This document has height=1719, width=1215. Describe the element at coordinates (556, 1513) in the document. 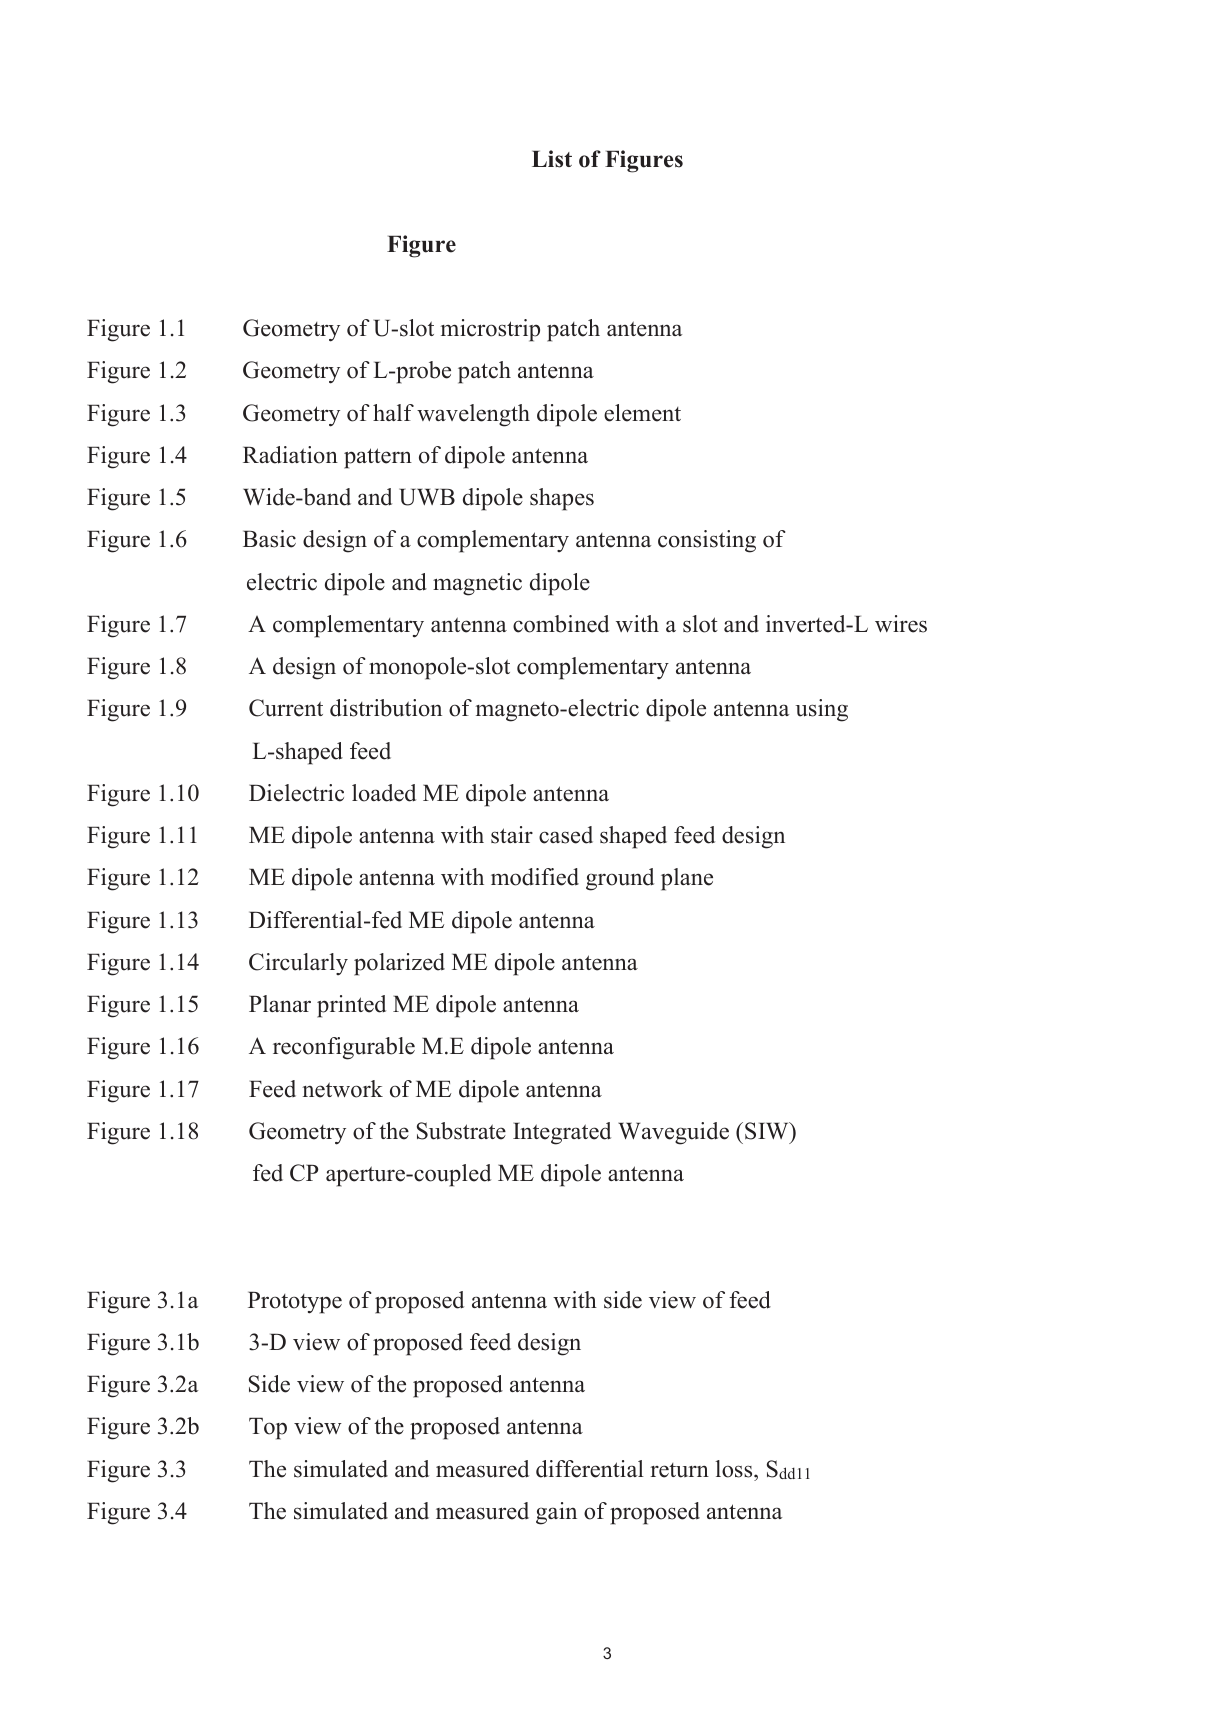

I see `gain` at that location.
